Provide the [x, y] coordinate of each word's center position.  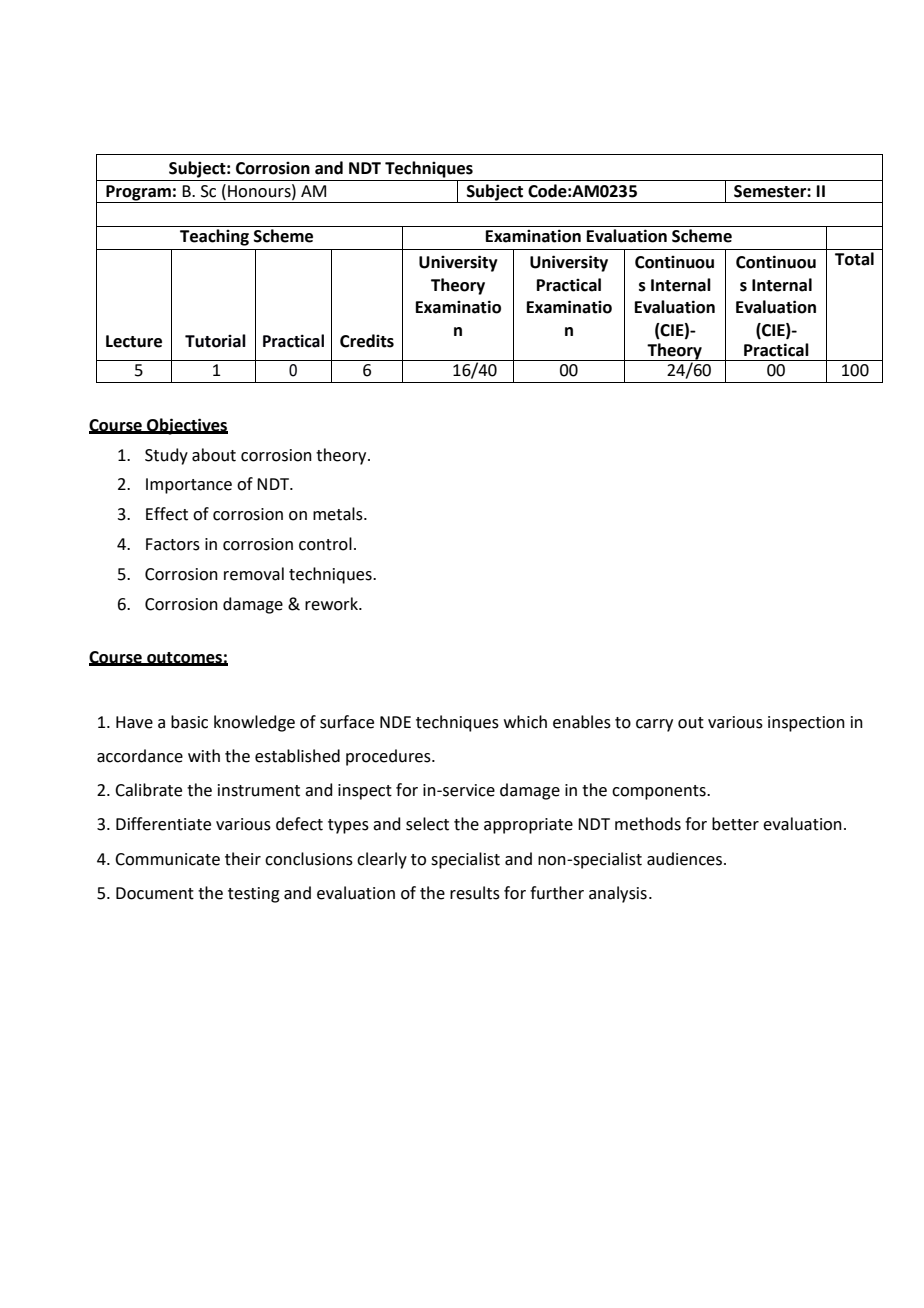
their [243, 859]
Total [854, 259]
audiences [686, 859]
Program [138, 194]
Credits [367, 341]
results [475, 893]
